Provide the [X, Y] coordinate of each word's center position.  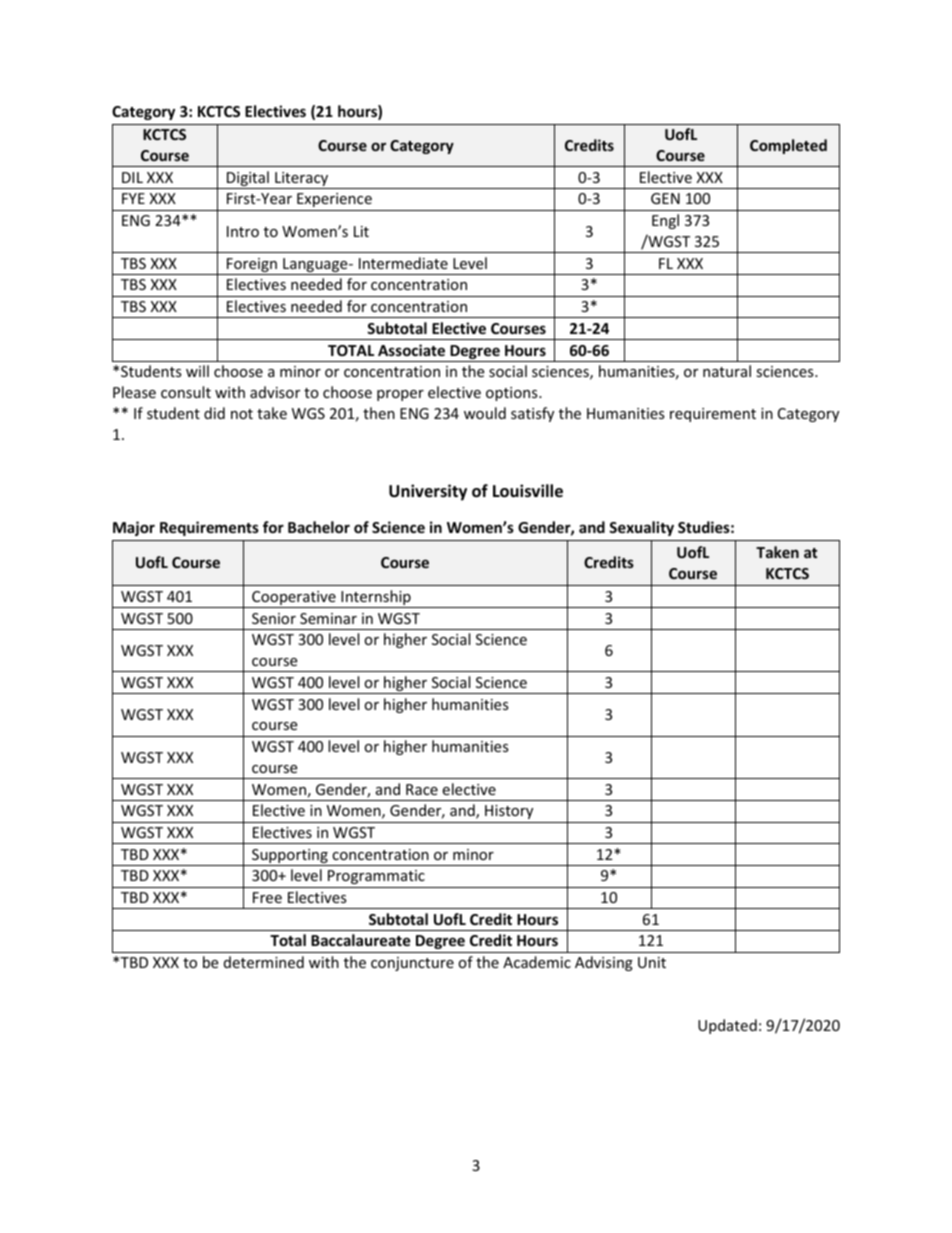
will [197, 371]
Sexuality [641, 528]
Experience [334, 200]
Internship [376, 599]
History [509, 812]
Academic [537, 962]
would [485, 413]
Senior [274, 618]
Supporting [290, 857]
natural [727, 371]
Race [422, 789]
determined [264, 962]
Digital [248, 180]
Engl [665, 221]
